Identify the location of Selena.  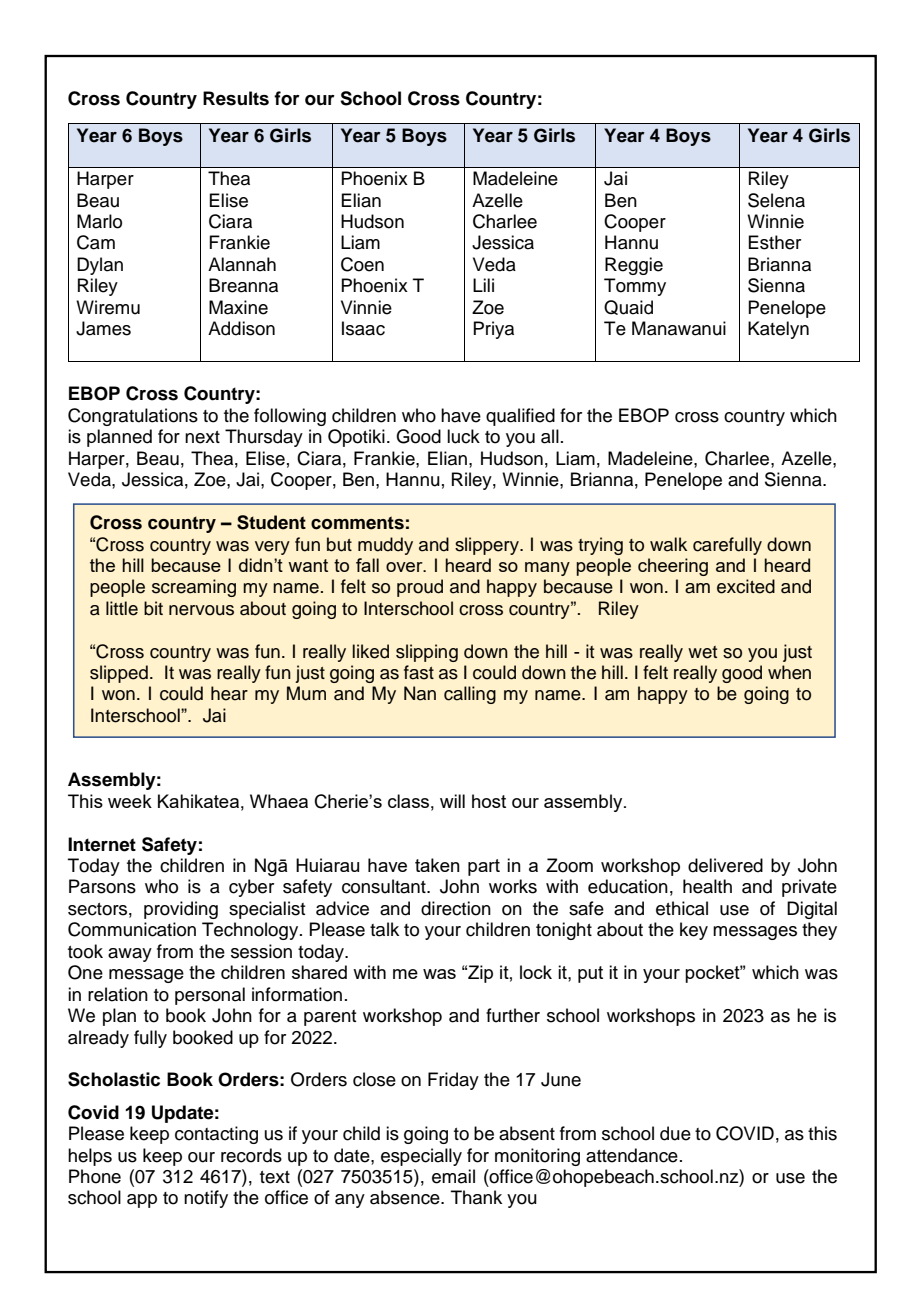
(776, 200).
